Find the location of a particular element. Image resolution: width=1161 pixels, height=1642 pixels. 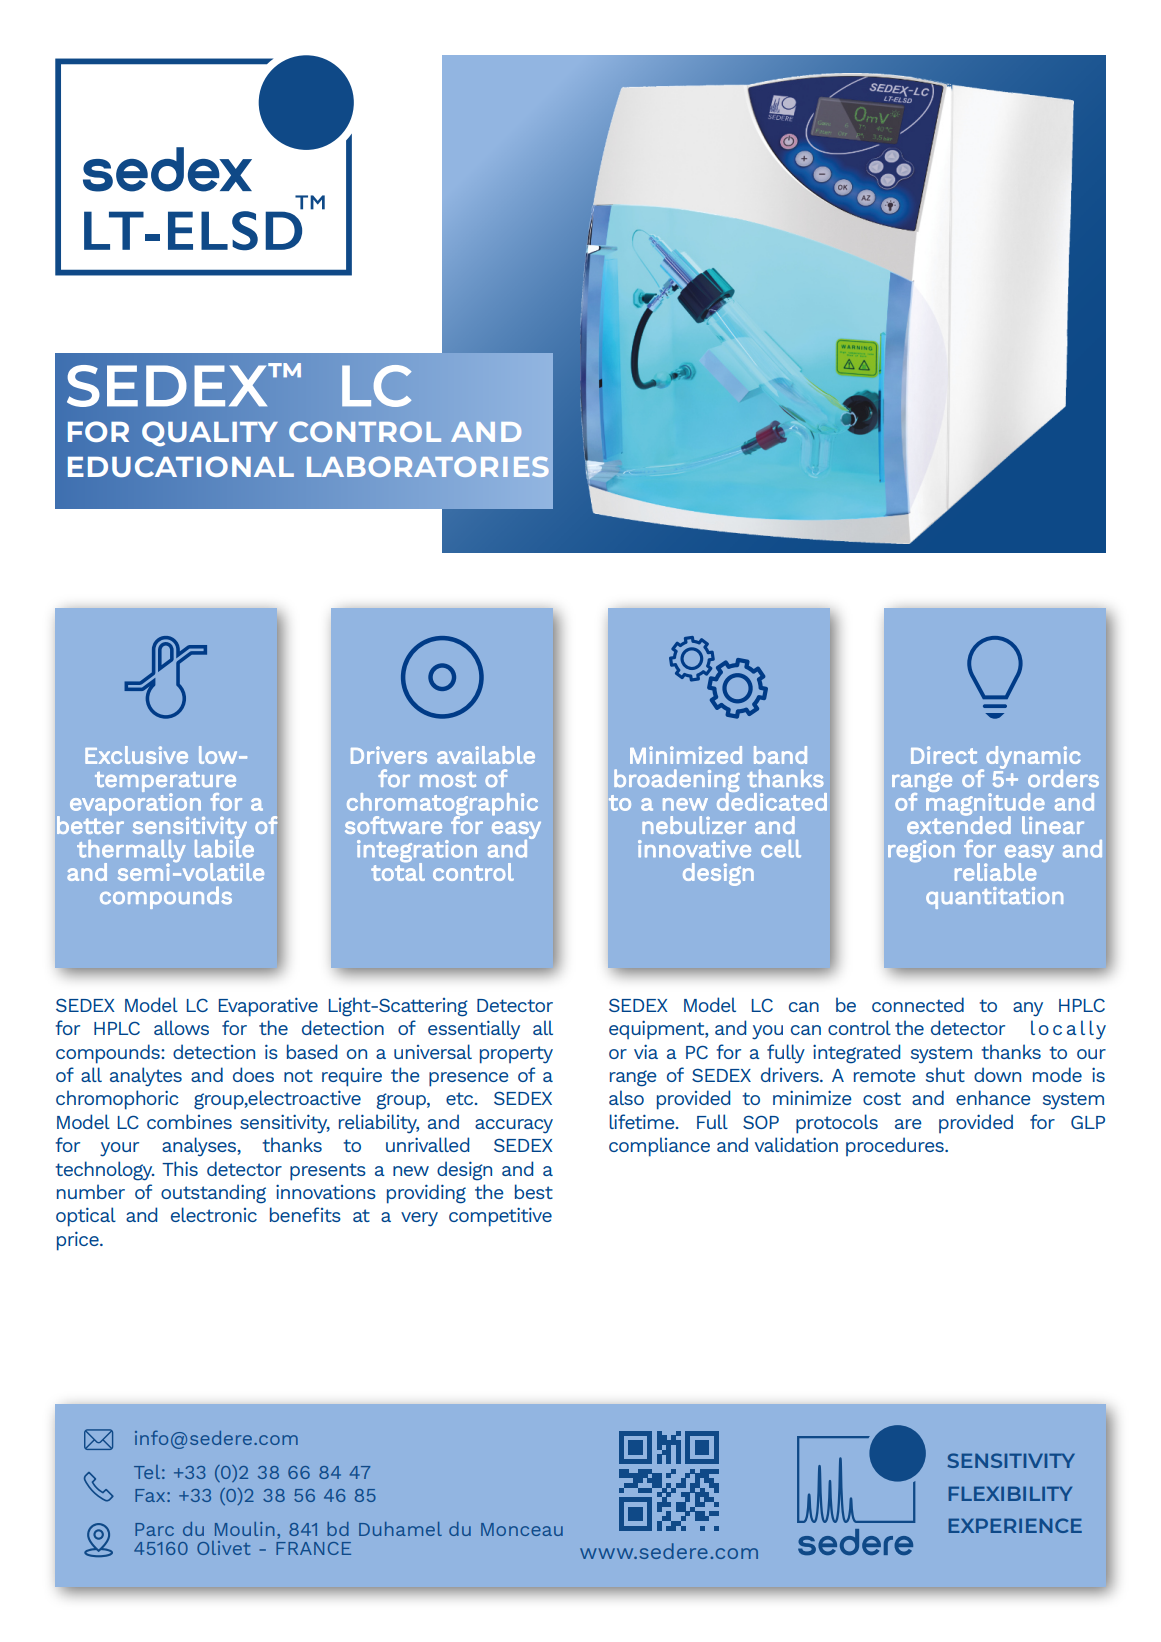

nebulizer is located at coordinates (694, 825).
